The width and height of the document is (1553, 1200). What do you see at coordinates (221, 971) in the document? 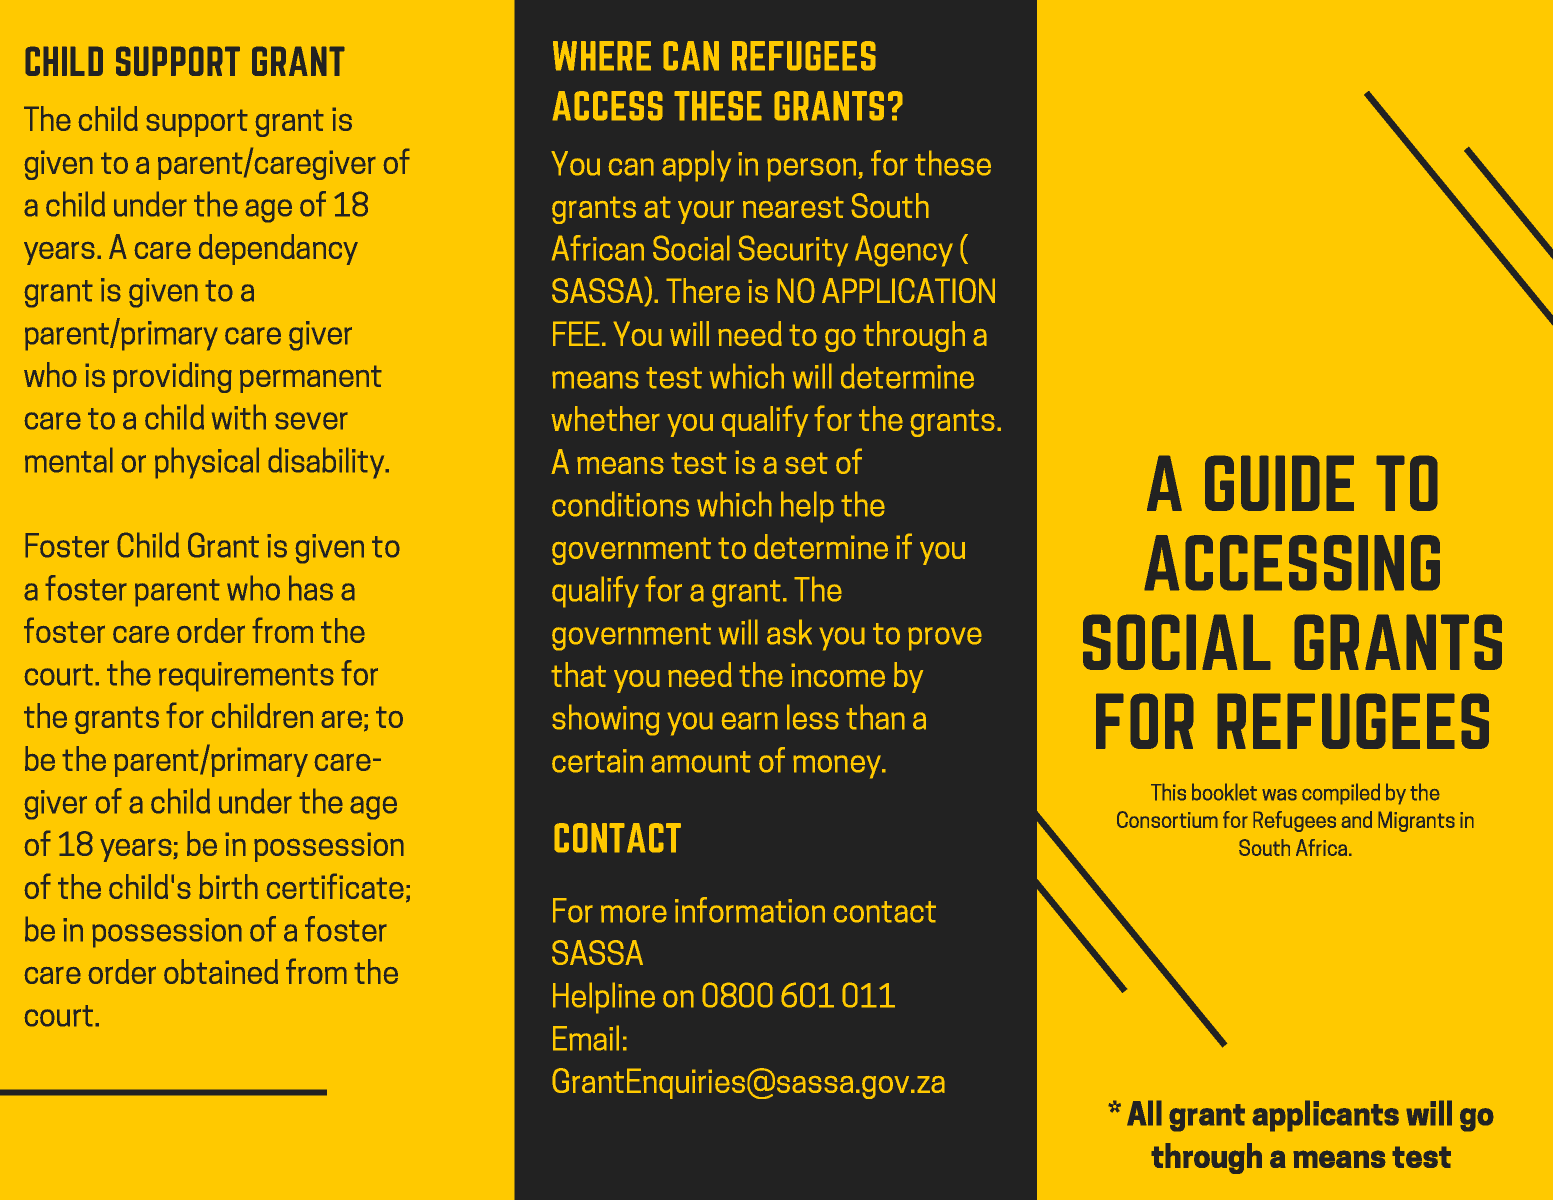
I see `obtained` at bounding box center [221, 971].
